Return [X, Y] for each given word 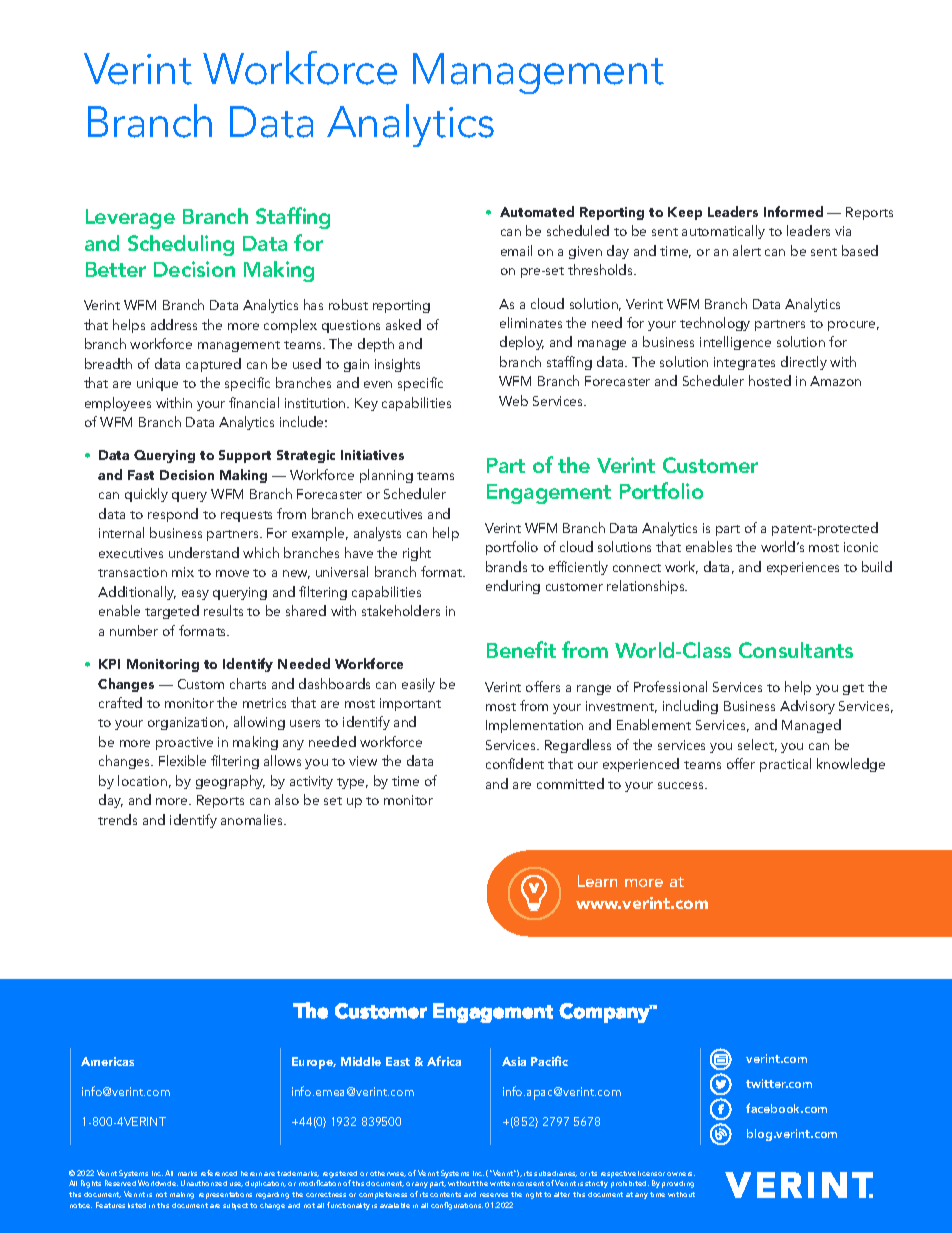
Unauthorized [204, 1183]
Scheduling [181, 245]
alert [747, 250]
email [516, 250]
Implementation [534, 726]
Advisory [807, 707]
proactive [184, 743]
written [502, 1183]
